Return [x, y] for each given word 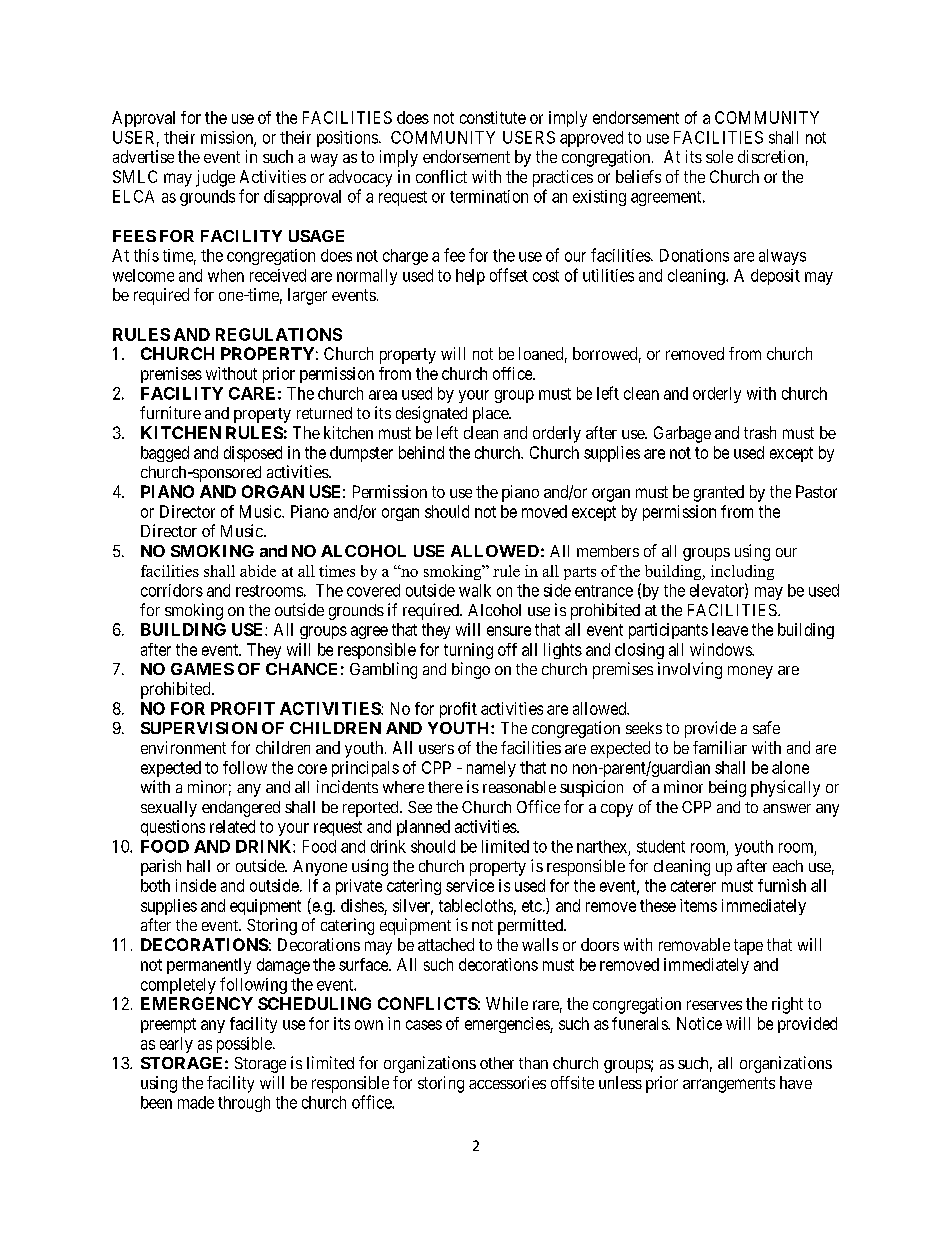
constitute [493, 117]
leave [730, 629]
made [196, 1102]
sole [719, 156]
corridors [172, 590]
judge [215, 178]
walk [475, 590]
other [497, 1063]
